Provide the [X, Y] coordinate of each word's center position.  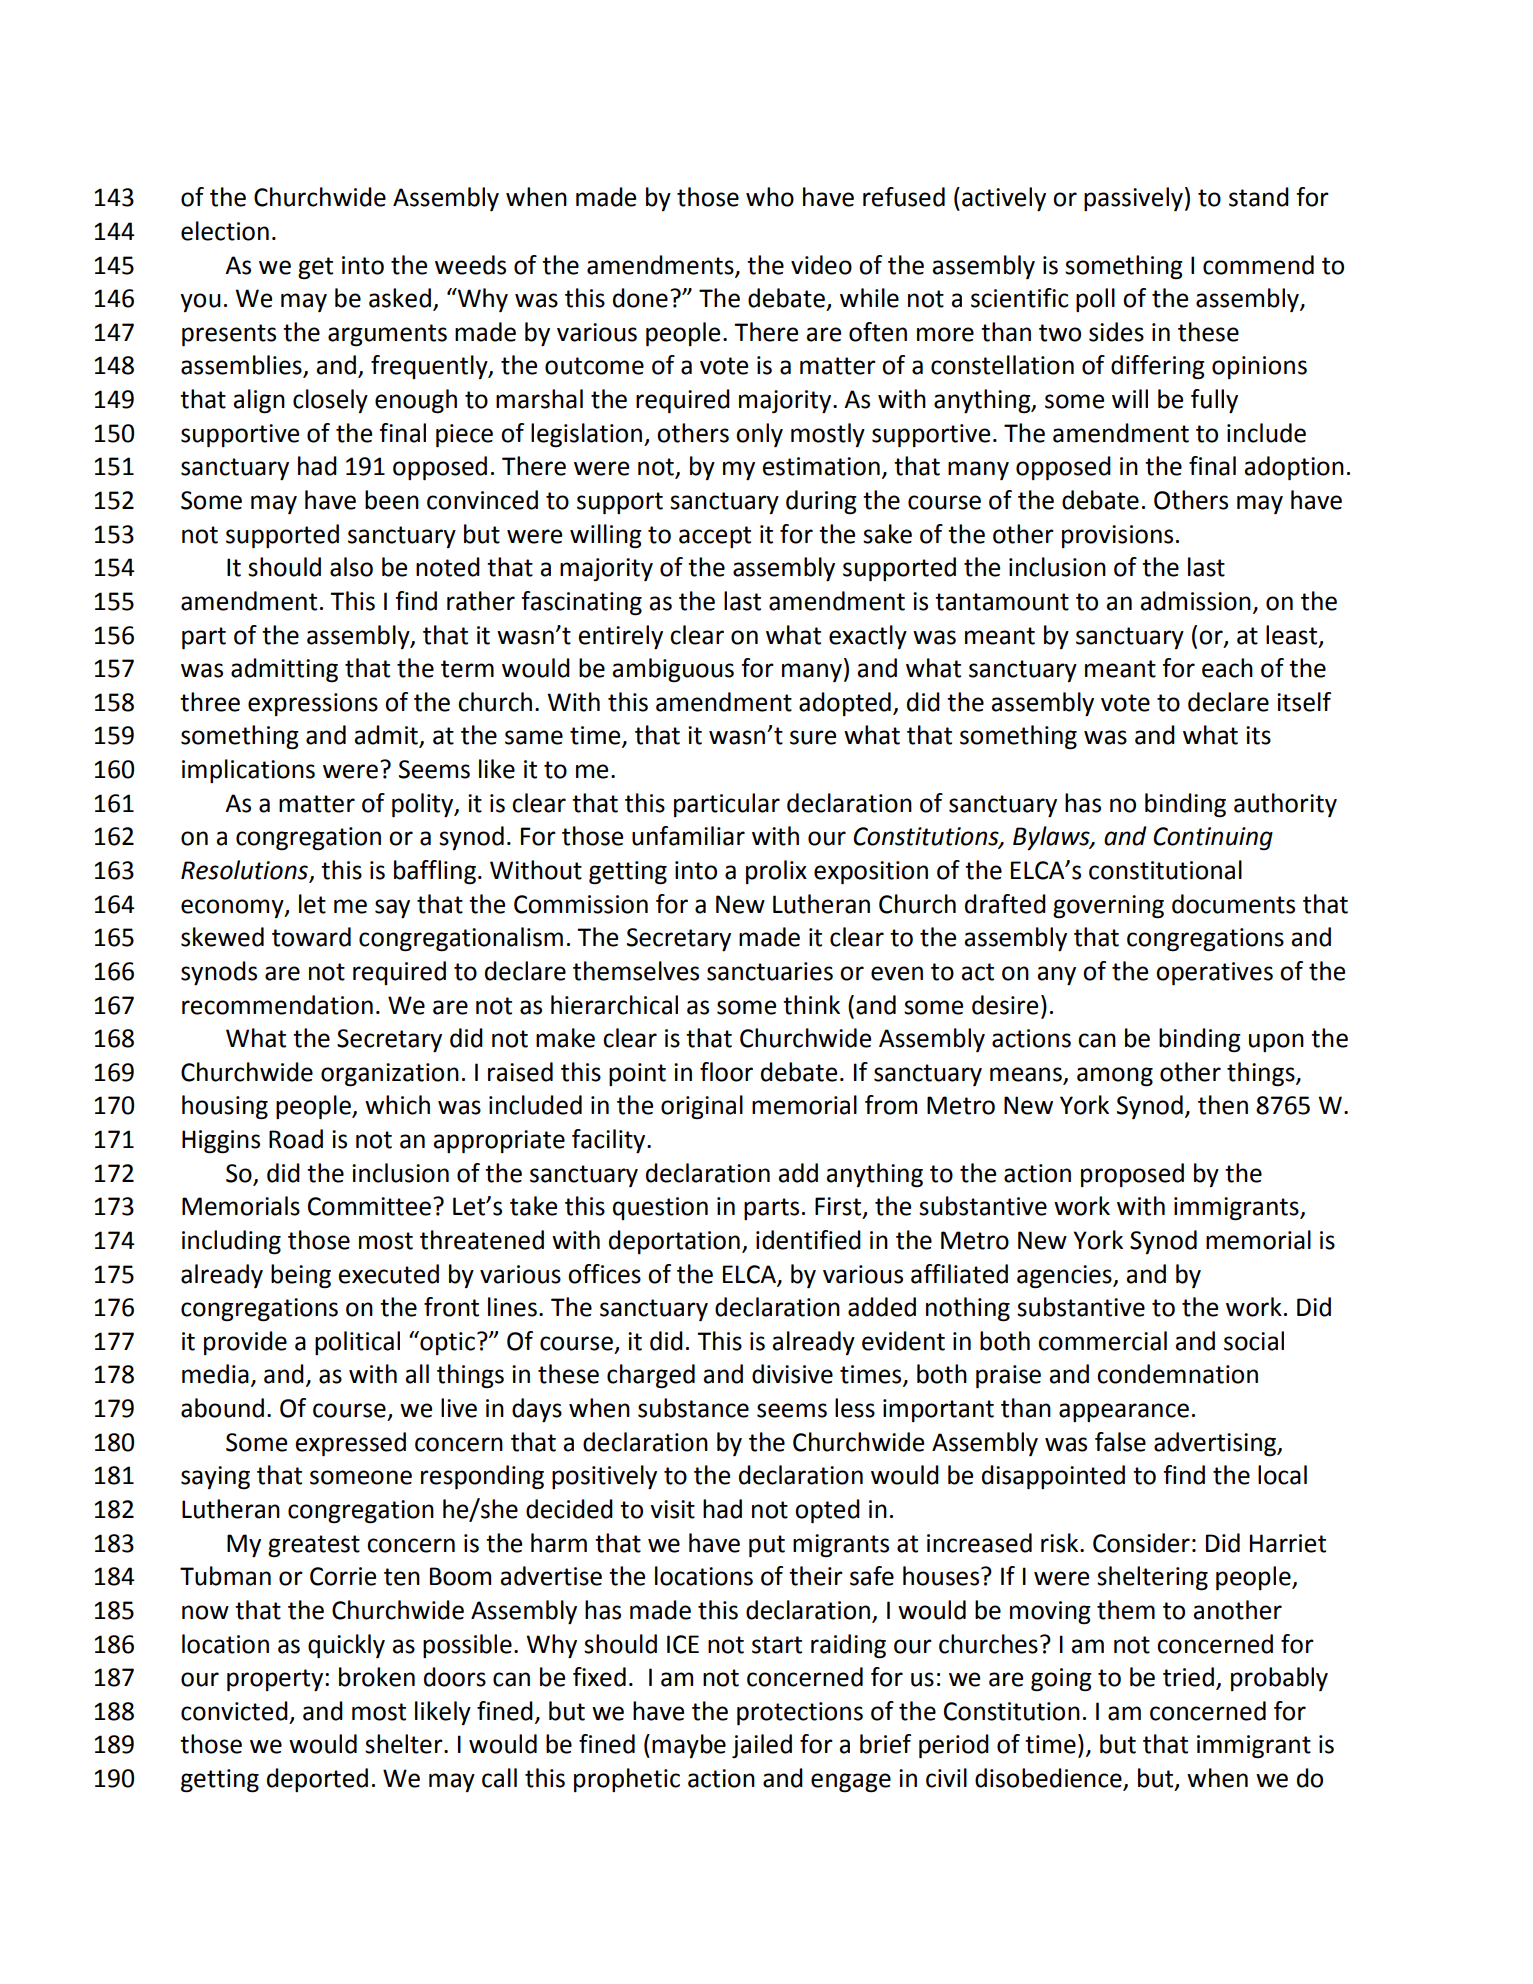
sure [813, 737]
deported [317, 1780]
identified [808, 1240]
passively [1133, 199]
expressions [313, 704]
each [1227, 668]
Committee [369, 1206]
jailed [762, 1746]
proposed [1132, 1175]
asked [400, 298]
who [770, 197]
